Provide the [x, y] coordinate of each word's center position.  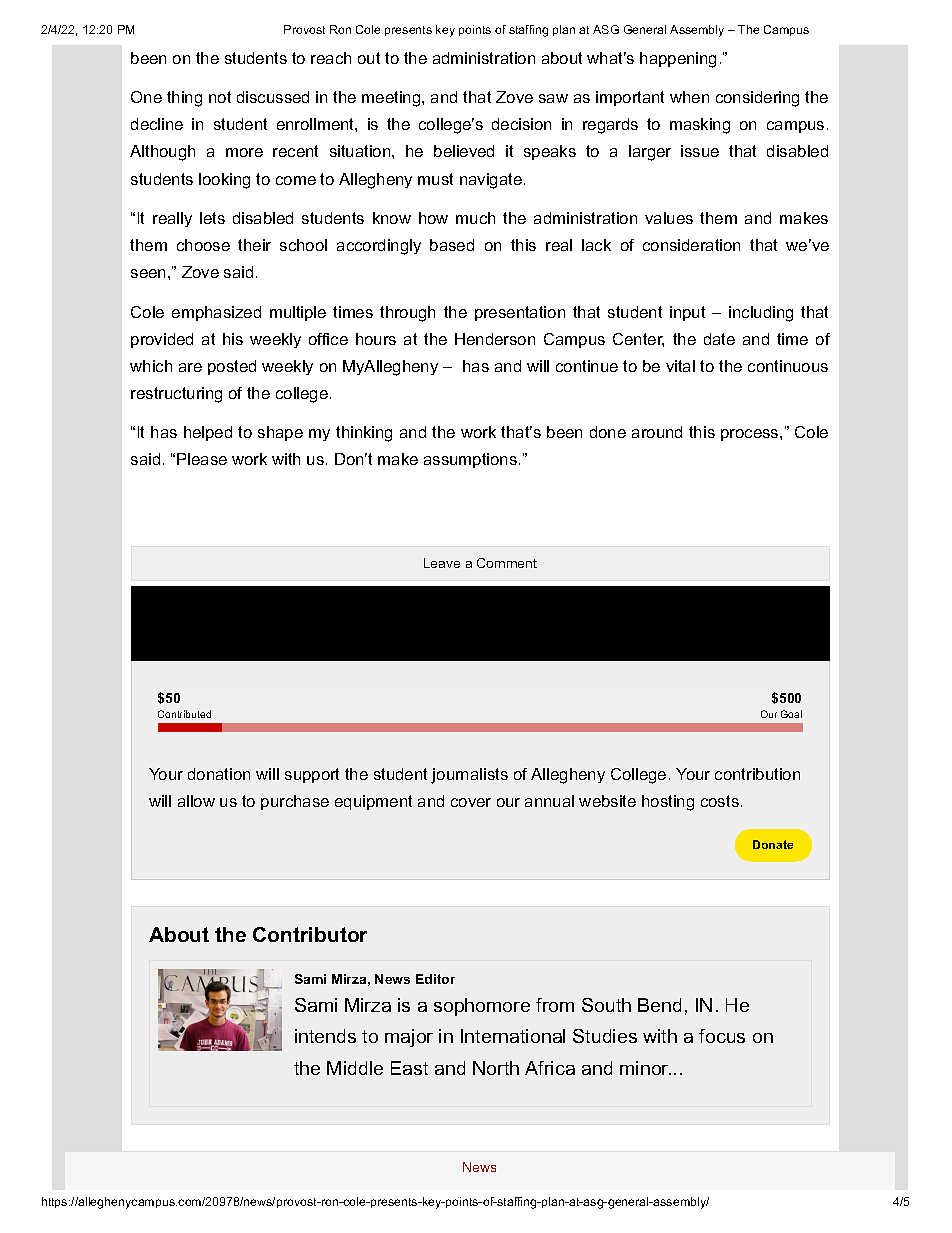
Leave [442, 563]
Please [202, 459]
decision [521, 124]
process [751, 435]
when [689, 97]
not [220, 97]
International [513, 1036]
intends [325, 1036]
